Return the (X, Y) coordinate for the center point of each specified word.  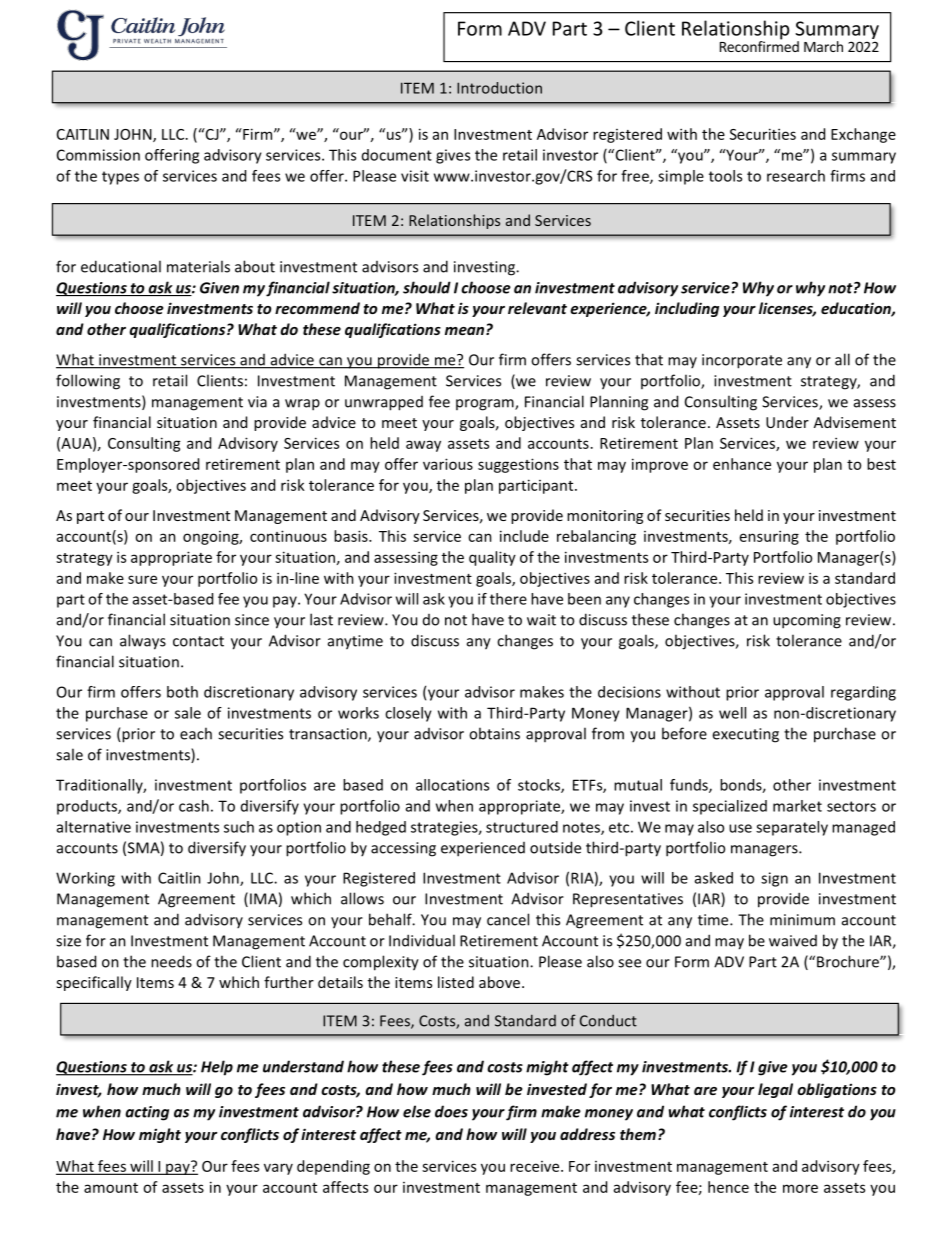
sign (774, 879)
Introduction (499, 88)
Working (85, 879)
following (88, 382)
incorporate (742, 361)
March (823, 46)
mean (466, 331)
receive (536, 1166)
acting (147, 1113)
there (508, 599)
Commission (98, 155)
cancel (508, 919)
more (800, 1188)
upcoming (807, 621)
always (143, 642)
